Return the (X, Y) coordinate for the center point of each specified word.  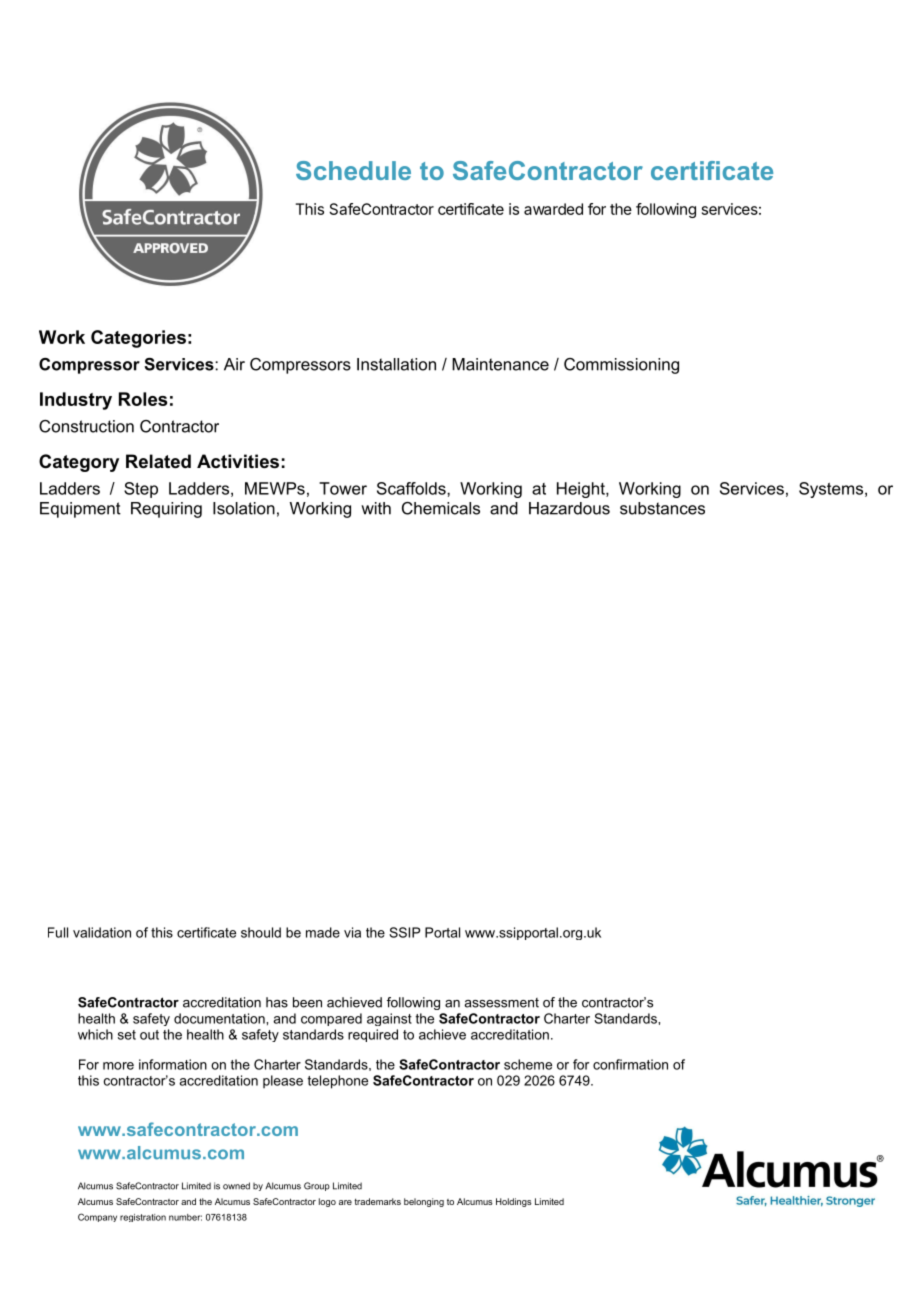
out (149, 1035)
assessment (501, 1003)
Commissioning (621, 366)
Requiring (166, 510)
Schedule (353, 170)
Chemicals (441, 508)
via (352, 932)
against (389, 1019)
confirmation (630, 1064)
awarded (553, 209)
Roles (143, 399)
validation (102, 932)
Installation (396, 364)
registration (143, 1218)
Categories (138, 339)
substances (662, 508)
